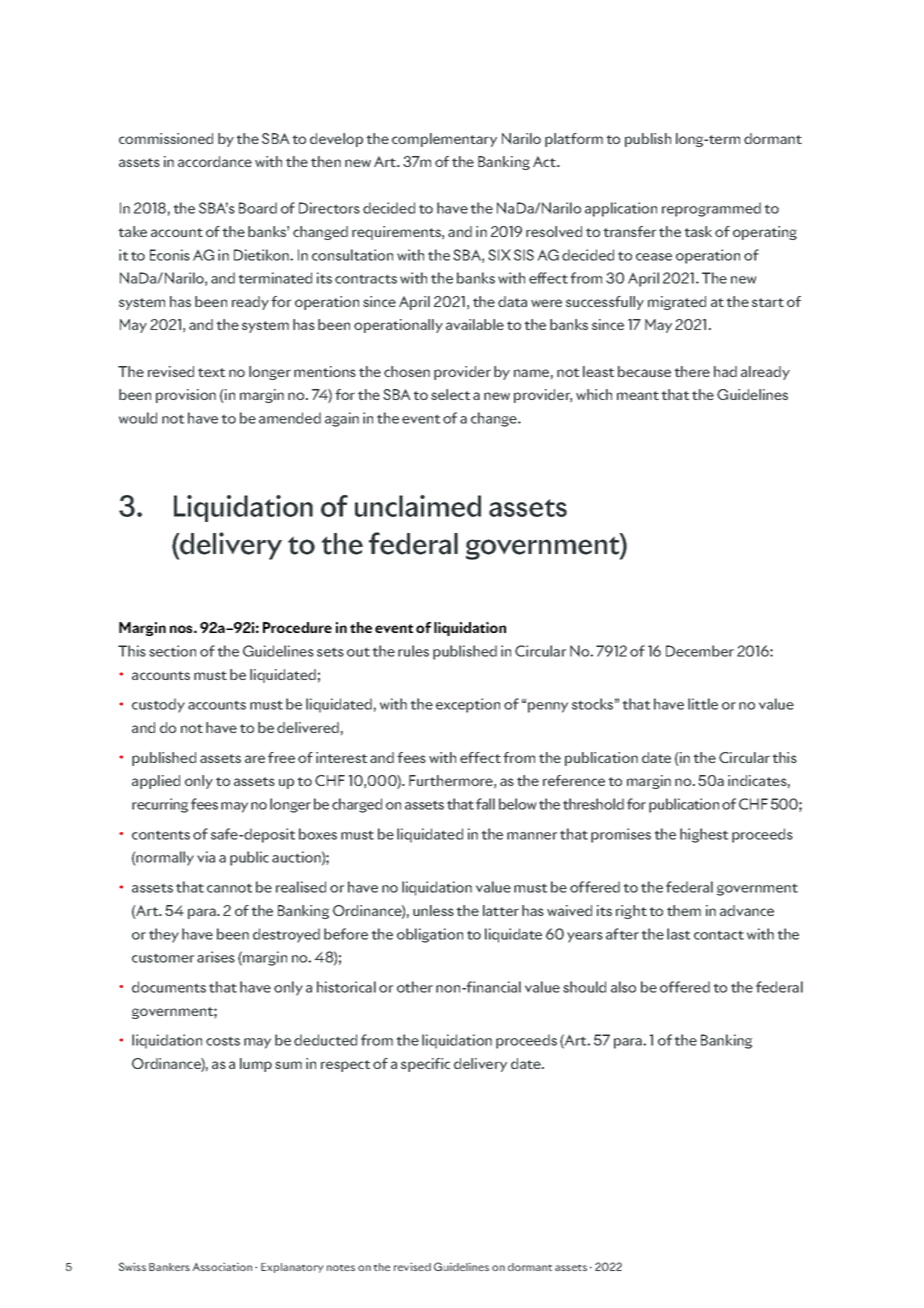 The height and width of the document is (1308, 924). I want to click on reprogrammed, so click(711, 209).
